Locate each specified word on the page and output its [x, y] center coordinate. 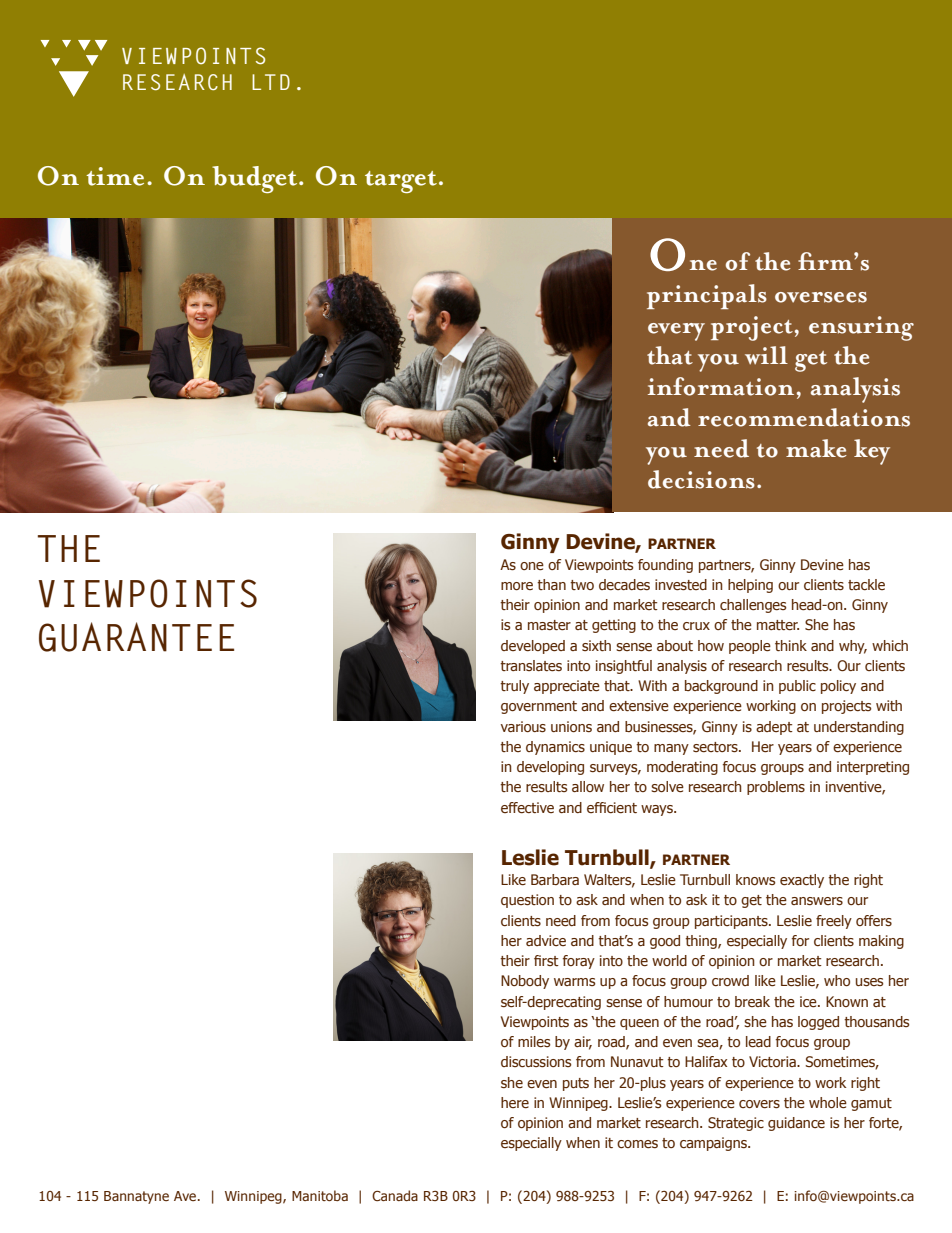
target [401, 182]
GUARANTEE [136, 637]
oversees [821, 297]
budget [256, 179]
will [766, 355]
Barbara [555, 879]
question [527, 901]
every [676, 332]
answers [817, 901]
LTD [271, 82]
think [791, 645]
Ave [186, 1196]
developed [533, 647]
